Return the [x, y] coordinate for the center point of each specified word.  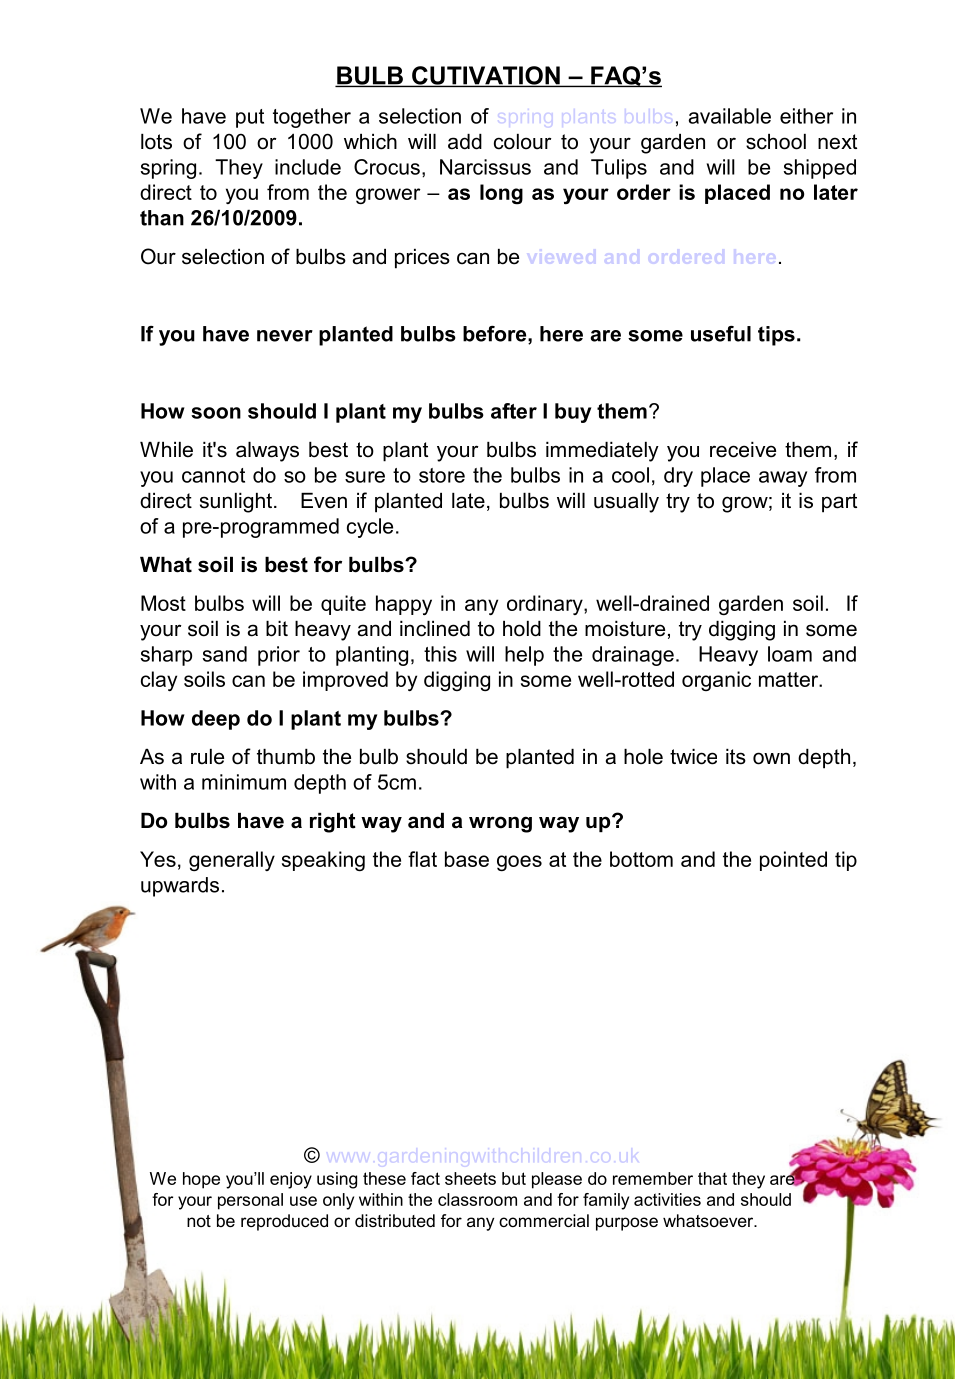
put [250, 118]
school [776, 142]
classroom [477, 1199]
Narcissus [485, 167]
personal [250, 1201]
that [712, 1178]
